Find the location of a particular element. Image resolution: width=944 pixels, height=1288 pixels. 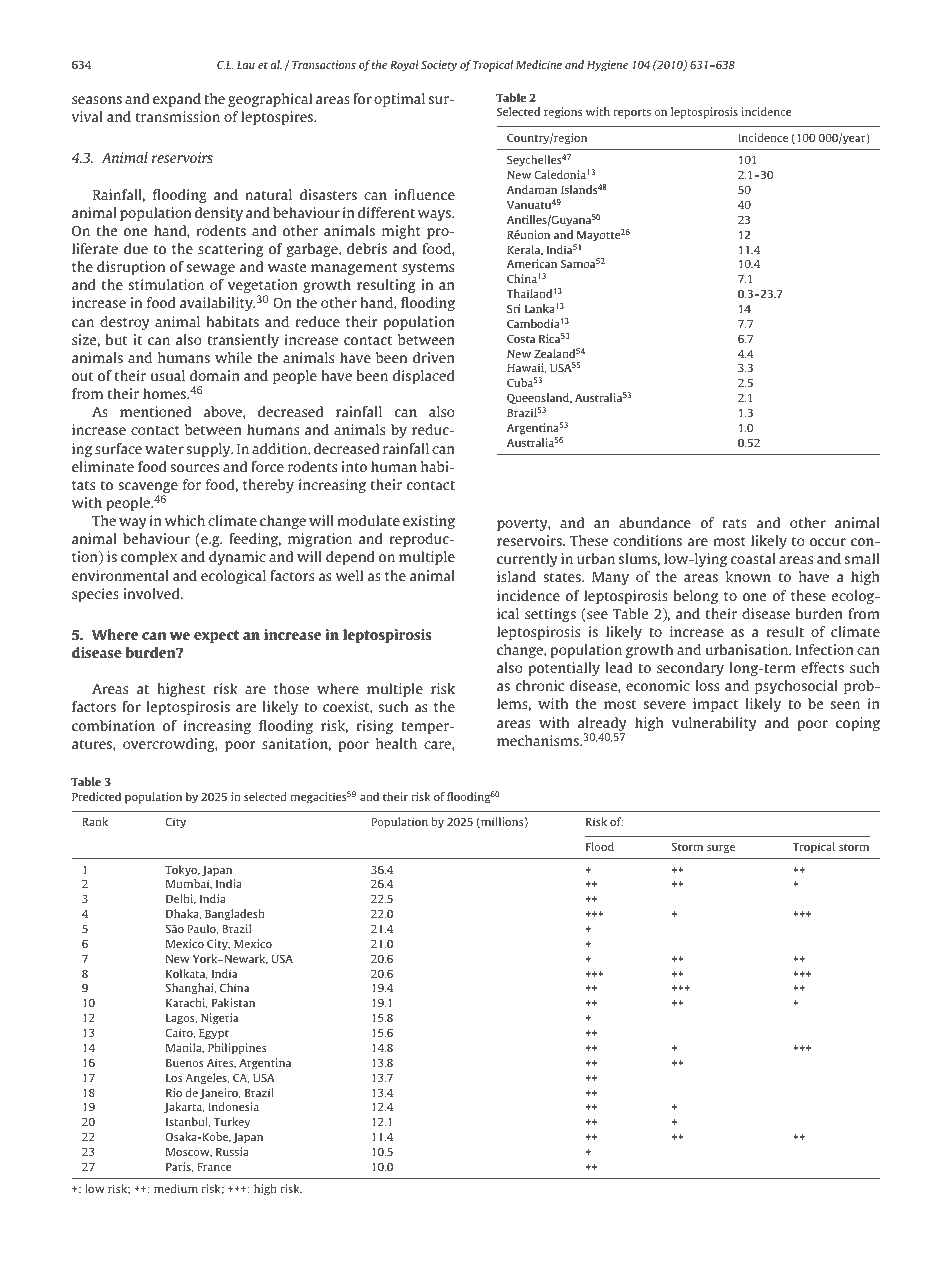

expand is located at coordinates (177, 100).
